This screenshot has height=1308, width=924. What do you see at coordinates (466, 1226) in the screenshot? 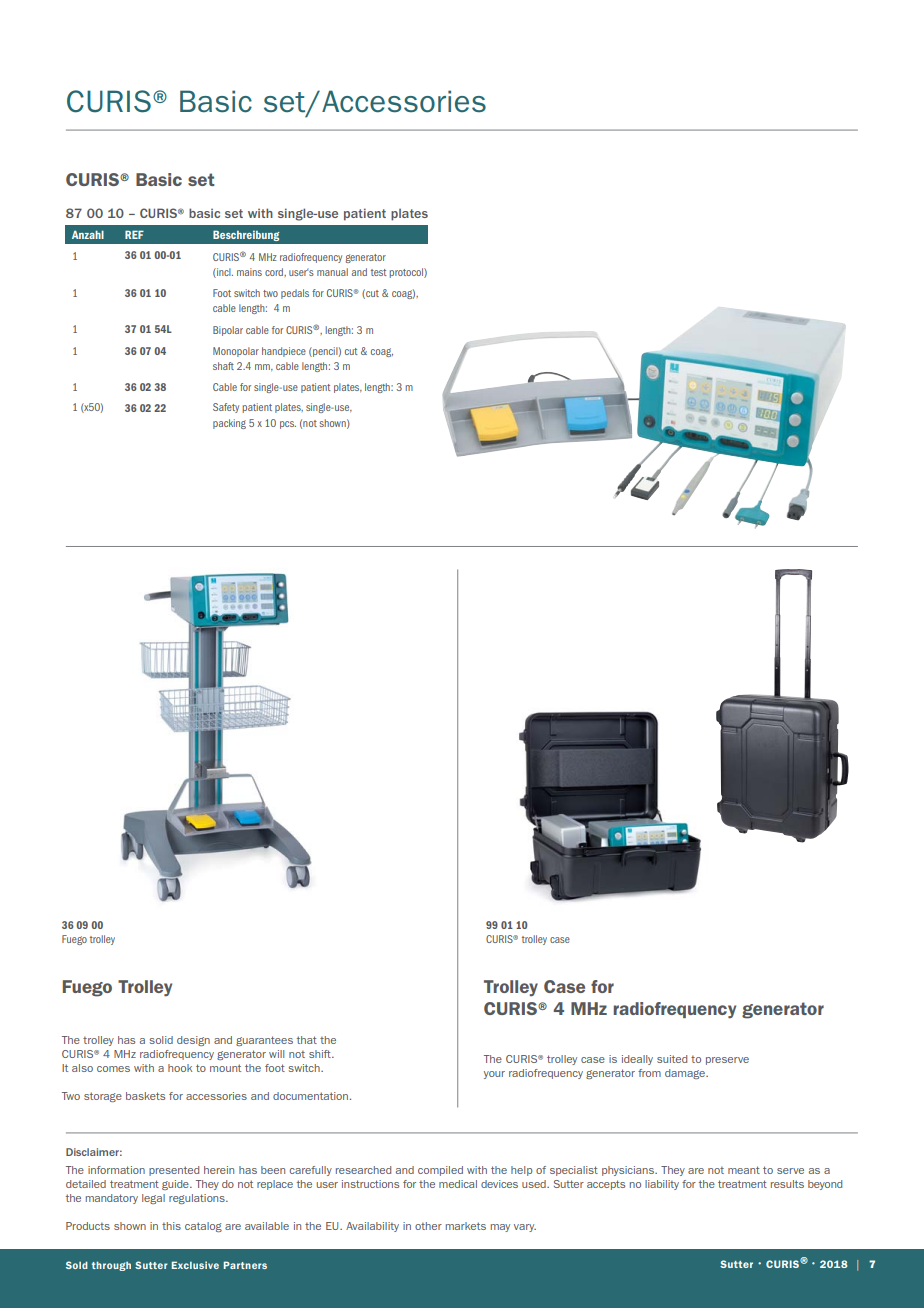
I see `markets` at bounding box center [466, 1226].
